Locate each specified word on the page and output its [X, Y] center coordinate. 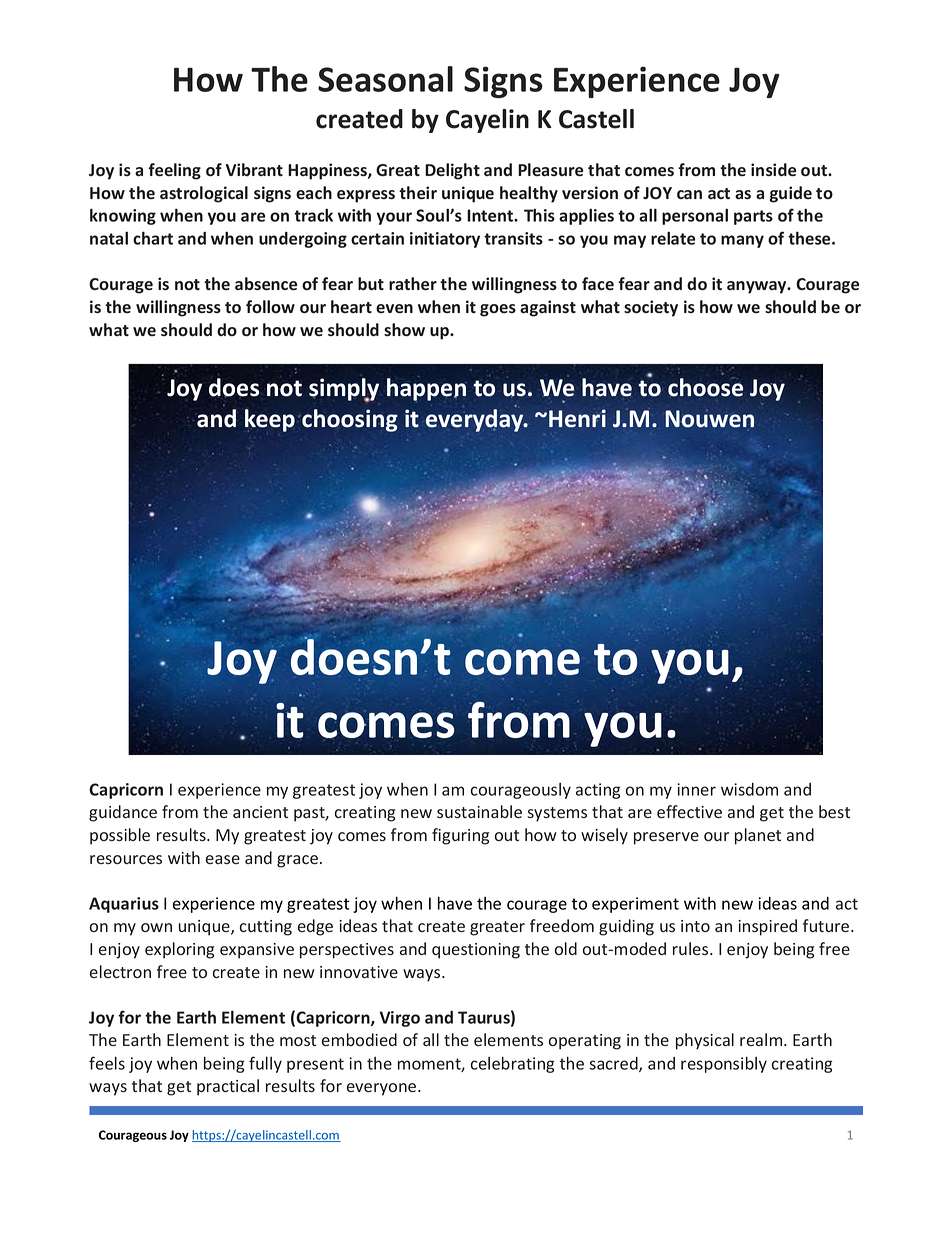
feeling [174, 171]
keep [270, 420]
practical [228, 1087]
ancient [260, 812]
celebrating [512, 1065]
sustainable [479, 811]
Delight [452, 171]
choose [705, 387]
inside [773, 170]
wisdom [749, 789]
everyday [476, 420]
